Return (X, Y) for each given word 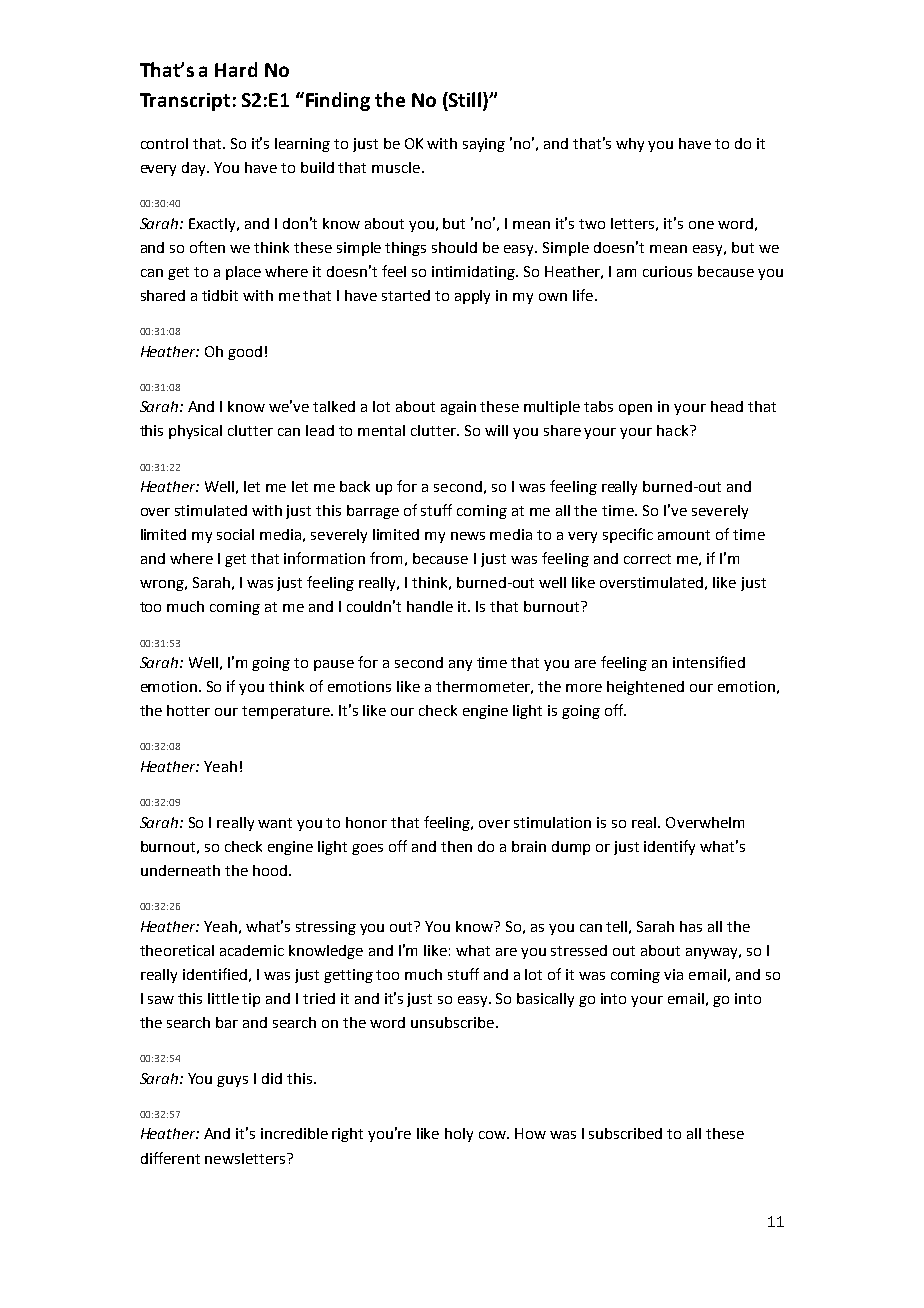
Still (464, 99)
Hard (236, 69)
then (456, 846)
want (275, 823)
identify (669, 847)
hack (674, 430)
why (630, 145)
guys (232, 1081)
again (458, 408)
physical (195, 432)
